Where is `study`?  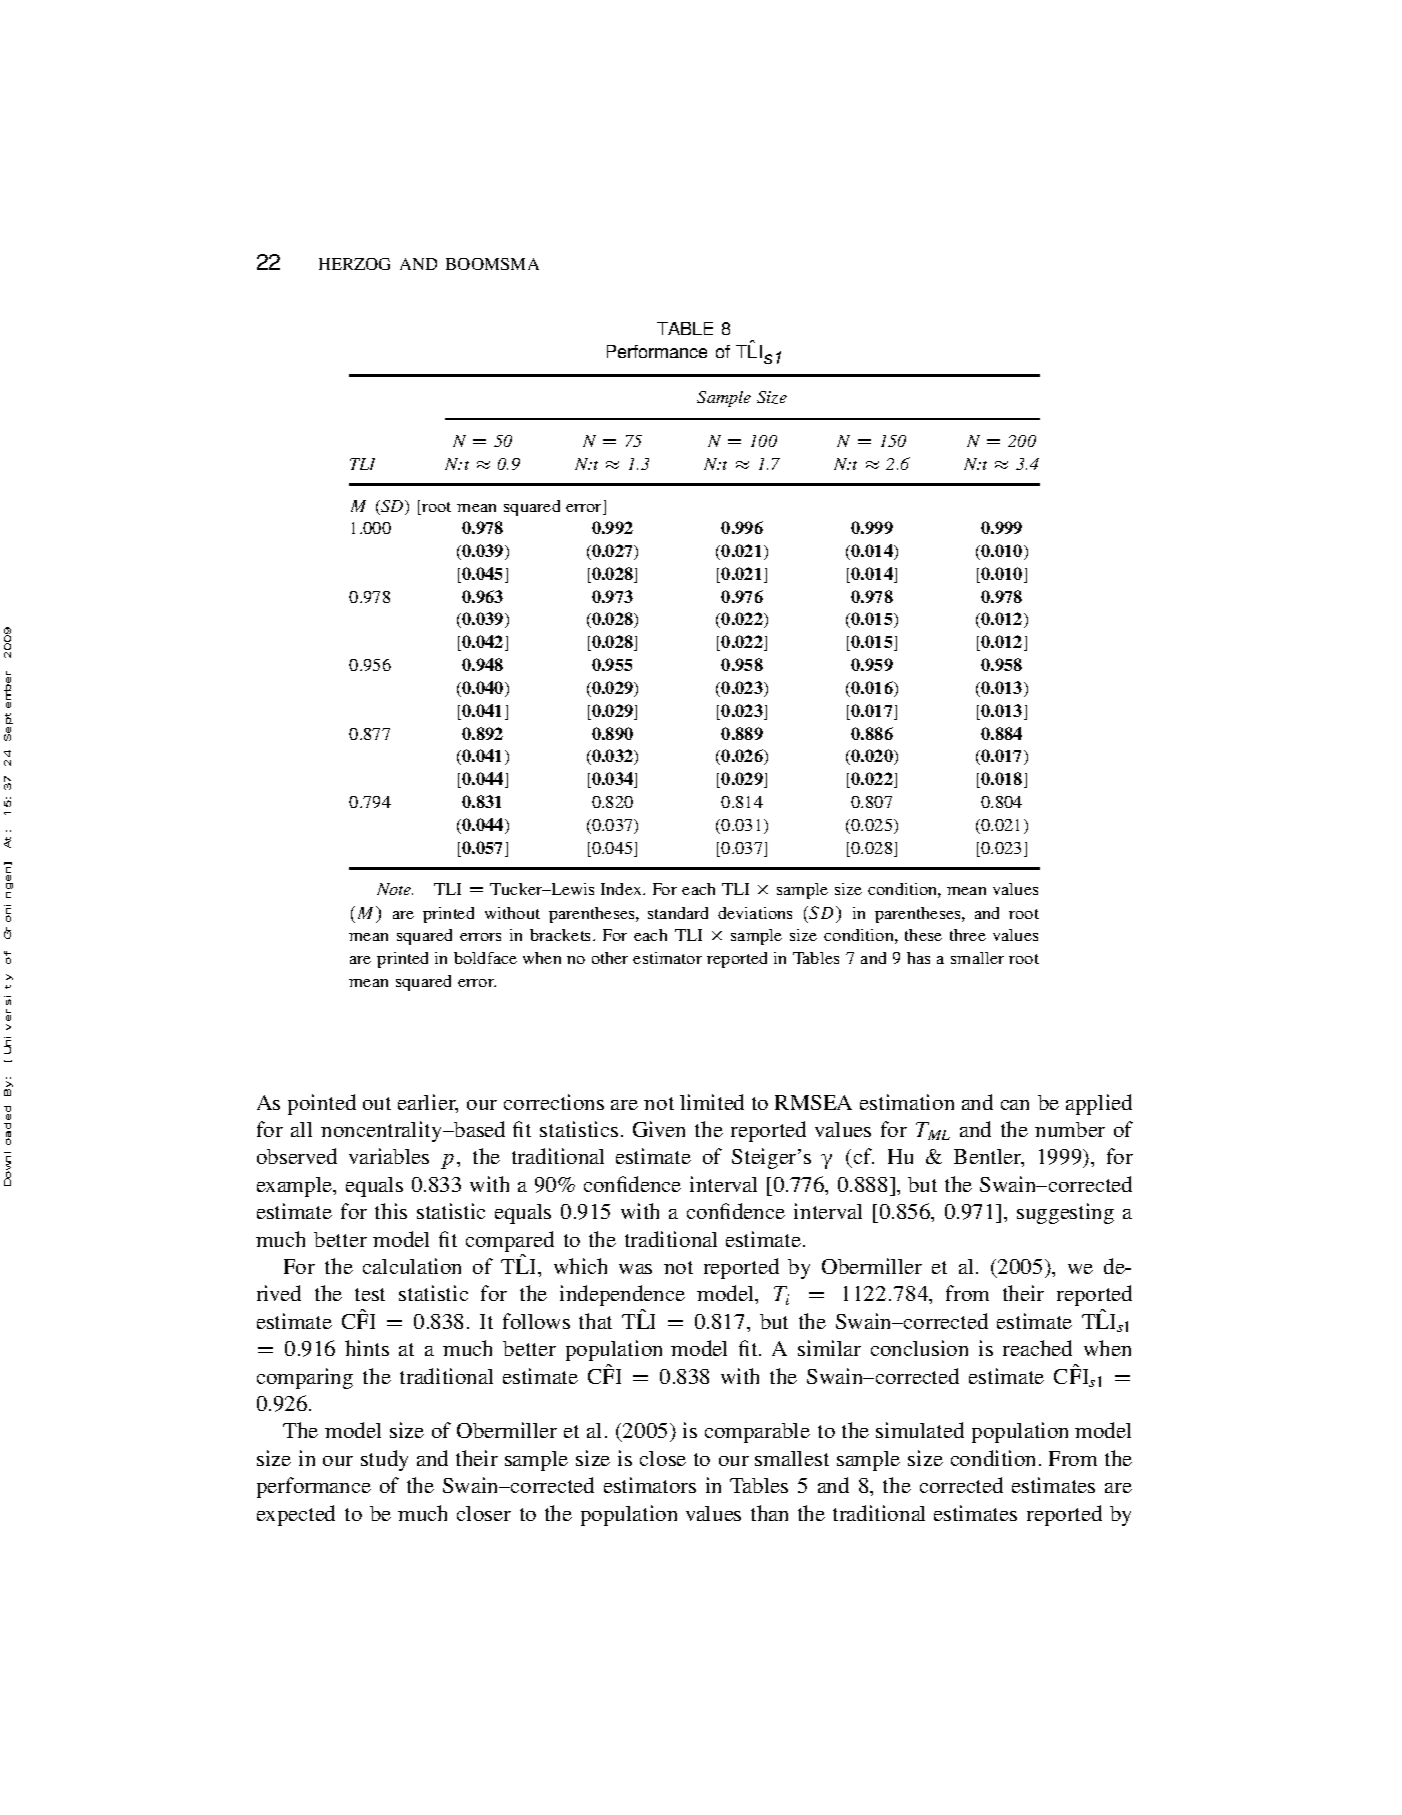 study is located at coordinates (384, 1460).
